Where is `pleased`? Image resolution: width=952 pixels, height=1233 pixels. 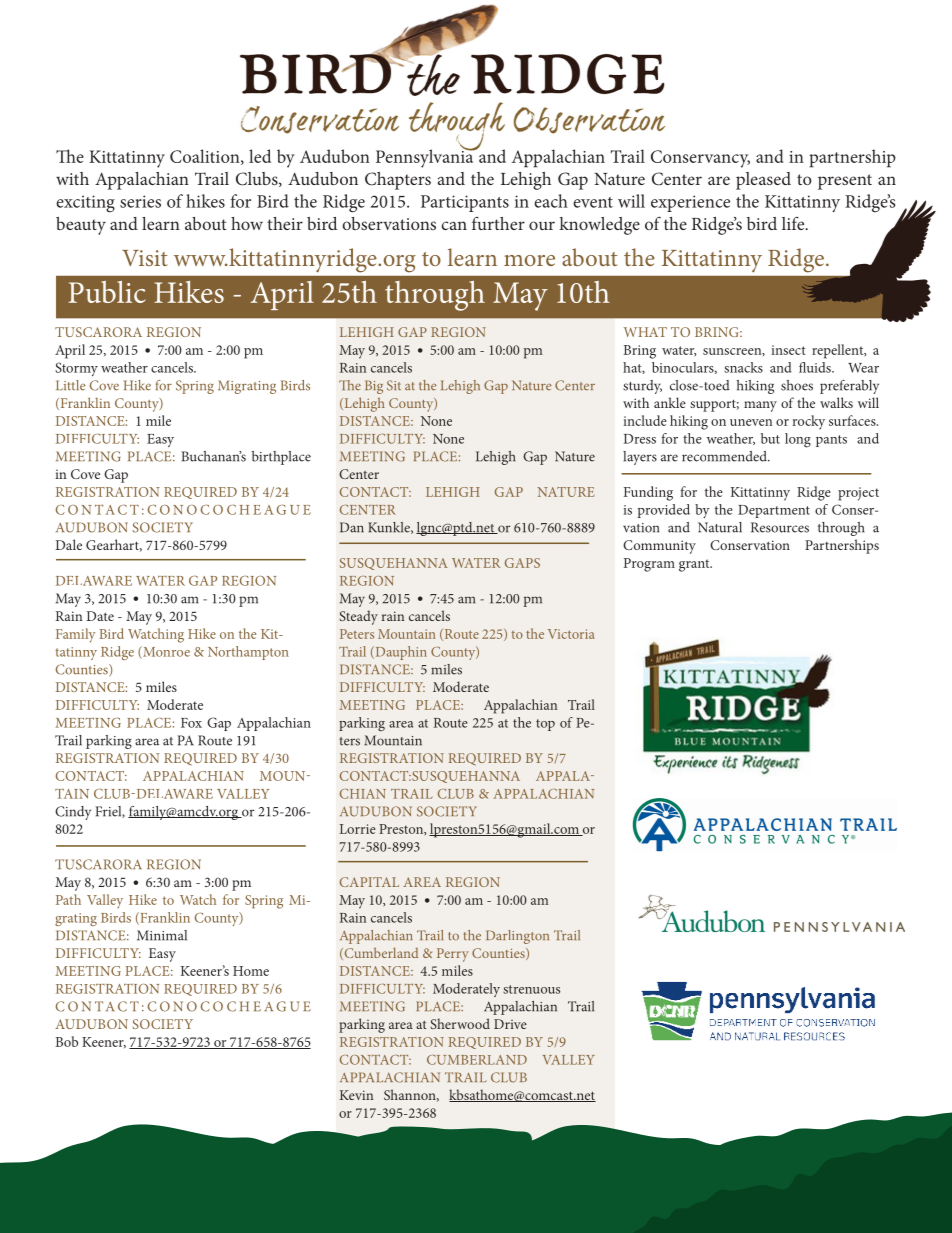
pleased is located at coordinates (763, 181).
